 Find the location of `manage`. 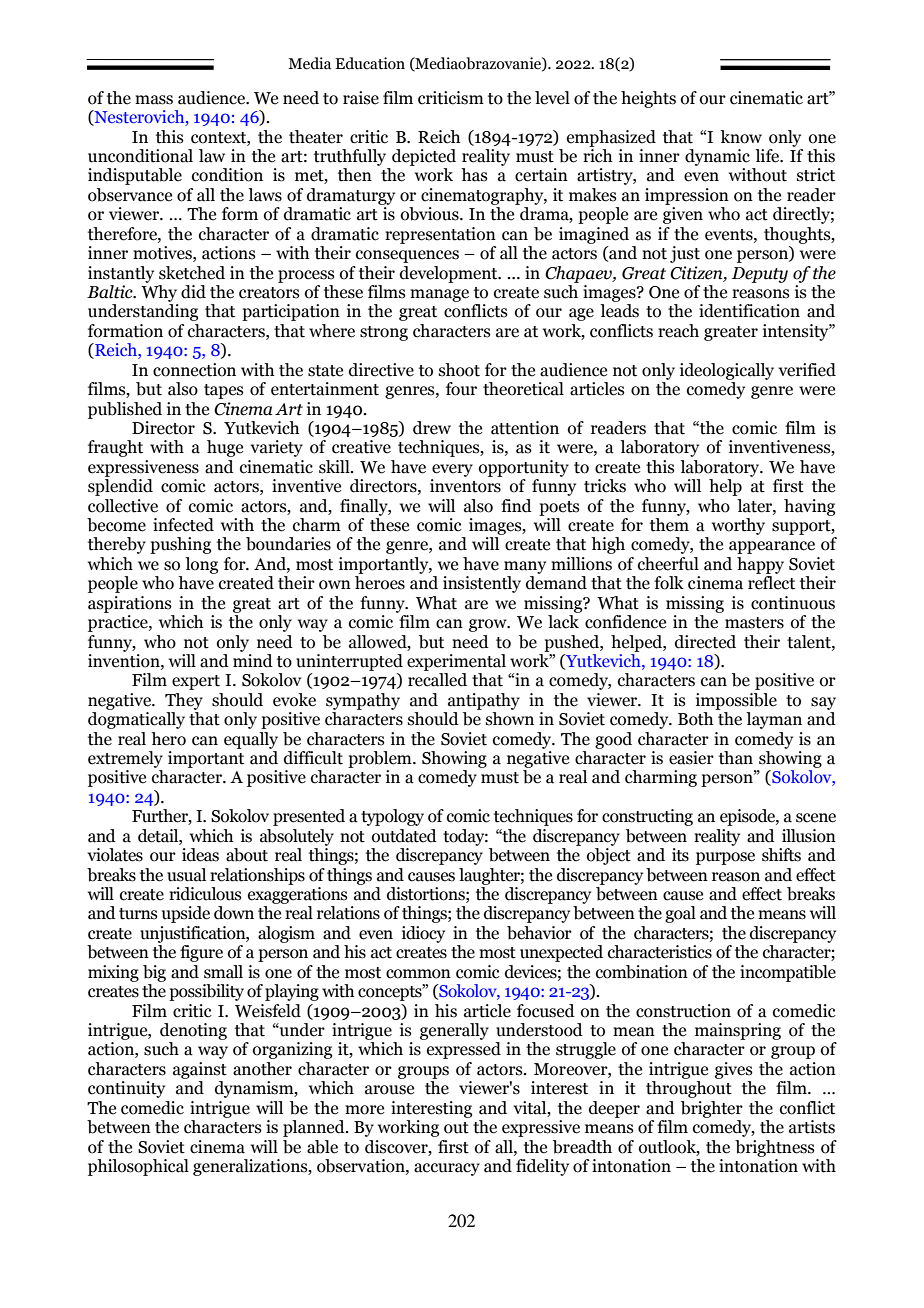

manage is located at coordinates (439, 295).
